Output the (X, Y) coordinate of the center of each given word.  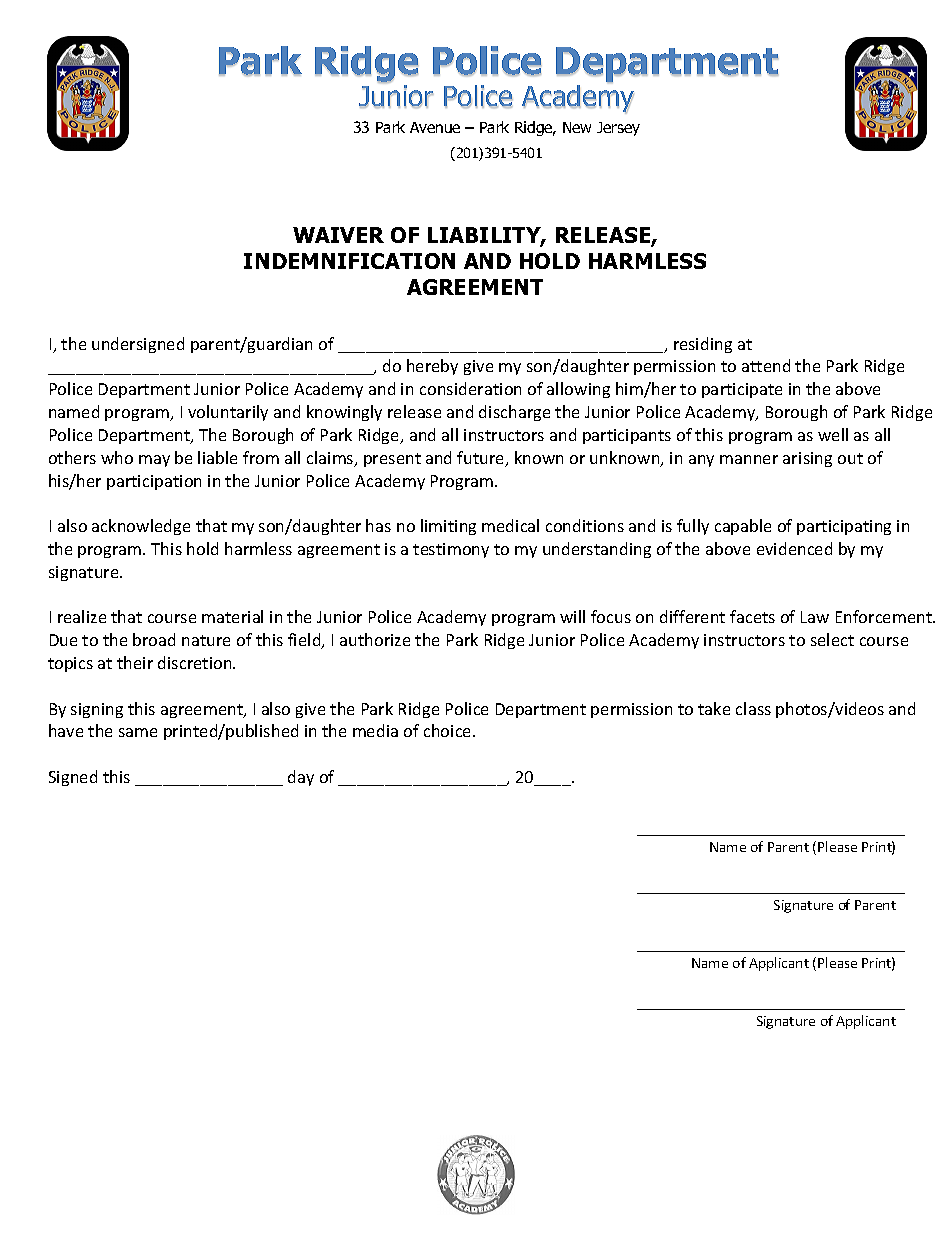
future (482, 459)
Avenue (435, 127)
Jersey (618, 129)
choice (449, 730)
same (138, 732)
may (154, 461)
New (577, 127)
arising (807, 459)
